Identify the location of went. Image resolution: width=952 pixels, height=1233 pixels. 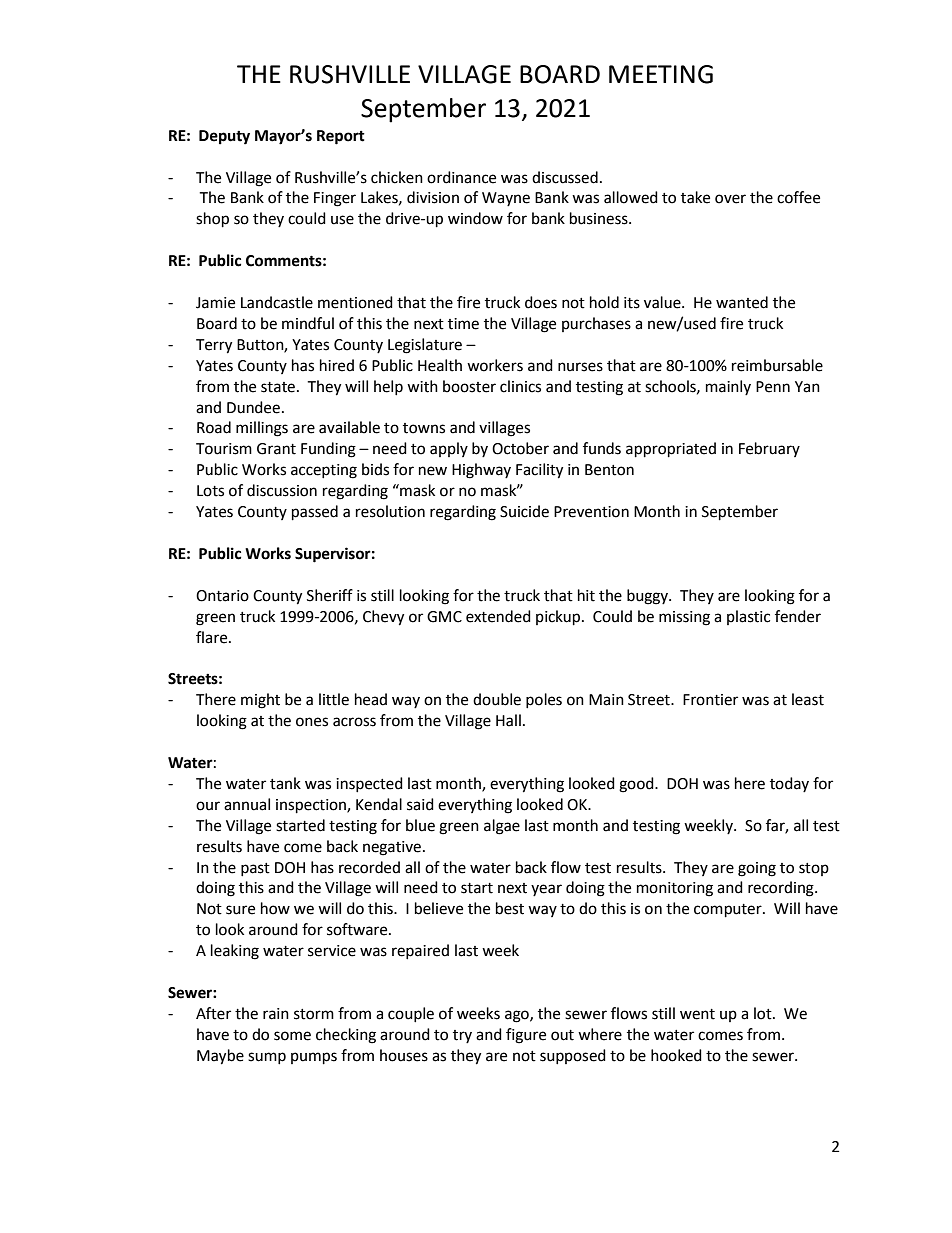
(697, 1014).
